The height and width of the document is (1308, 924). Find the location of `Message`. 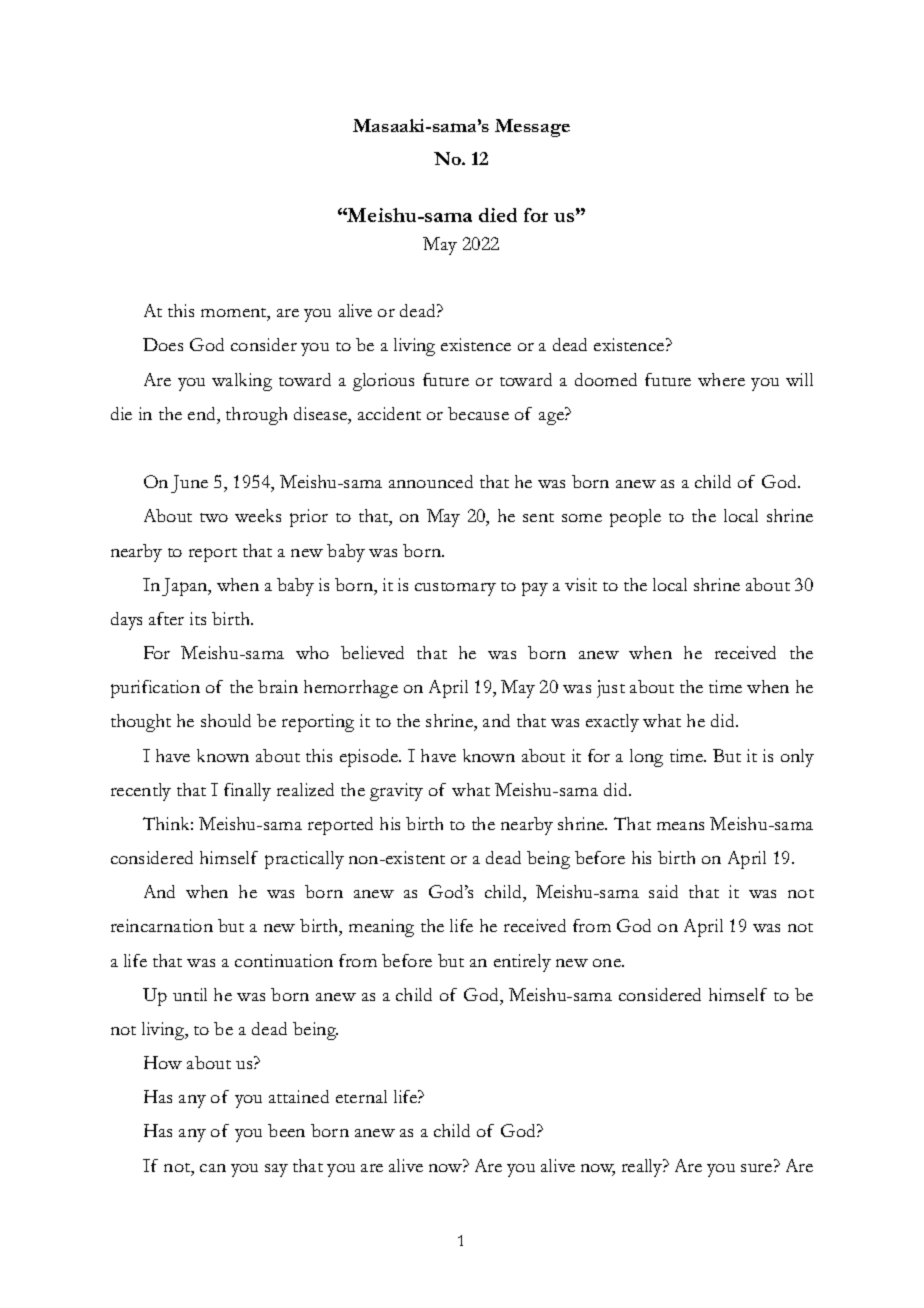

Message is located at coordinates (532, 128).
